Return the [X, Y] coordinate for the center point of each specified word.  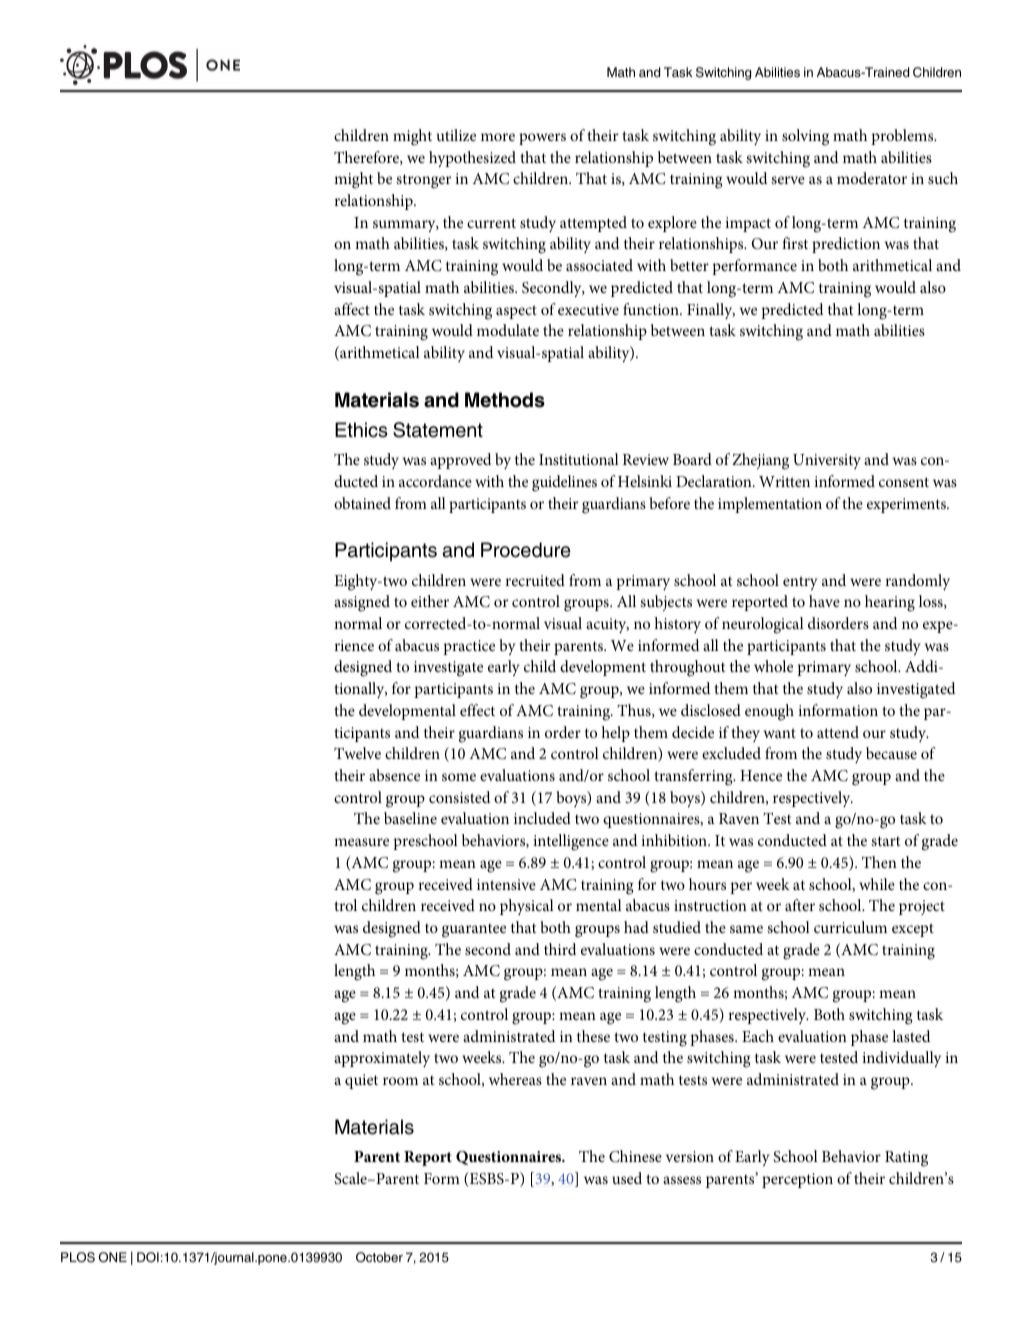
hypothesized [472, 159]
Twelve [357, 753]
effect [477, 710]
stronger [423, 181]
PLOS [78, 1257]
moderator [872, 178]
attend [838, 732]
